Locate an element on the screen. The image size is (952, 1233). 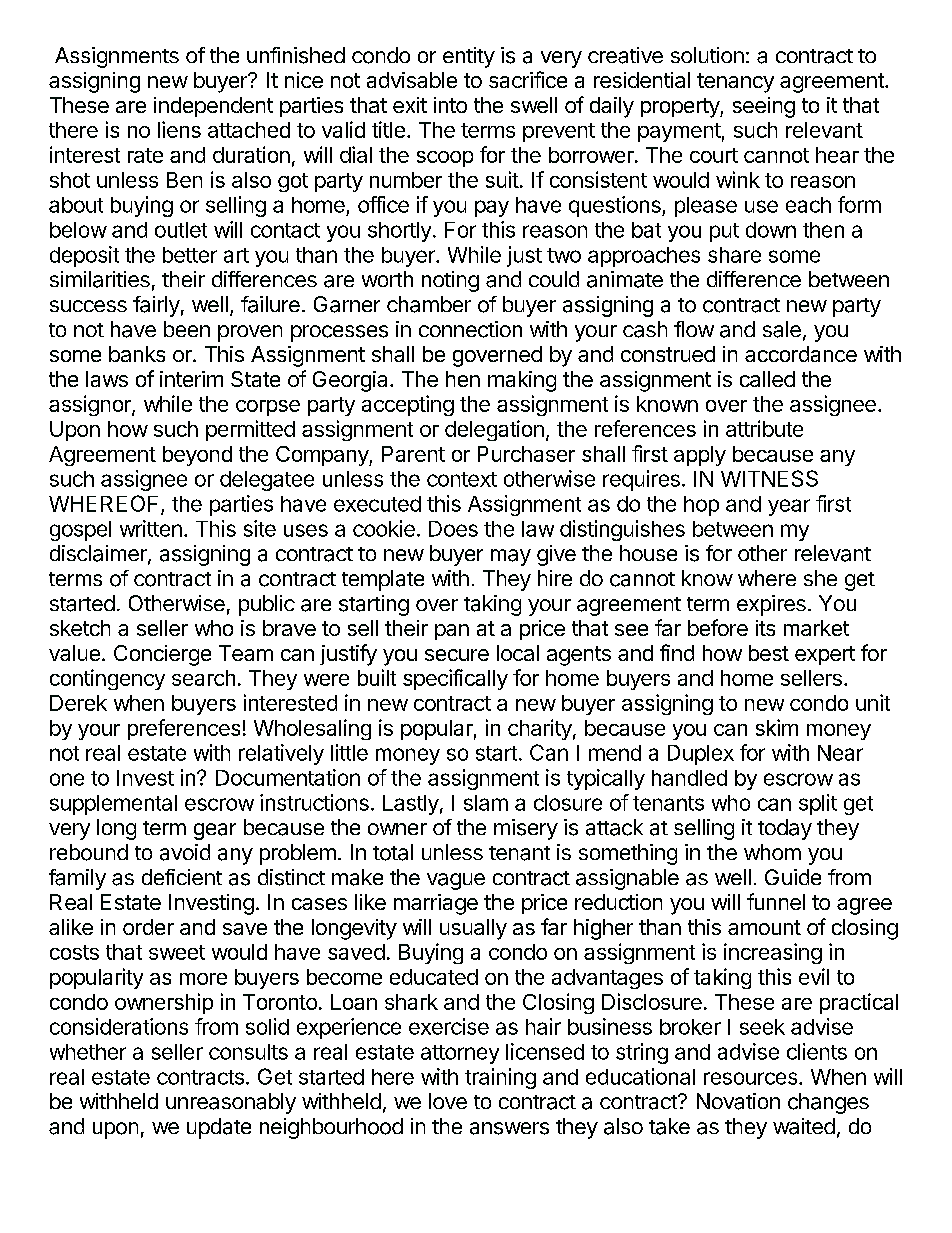
update is located at coordinates (219, 1128).
